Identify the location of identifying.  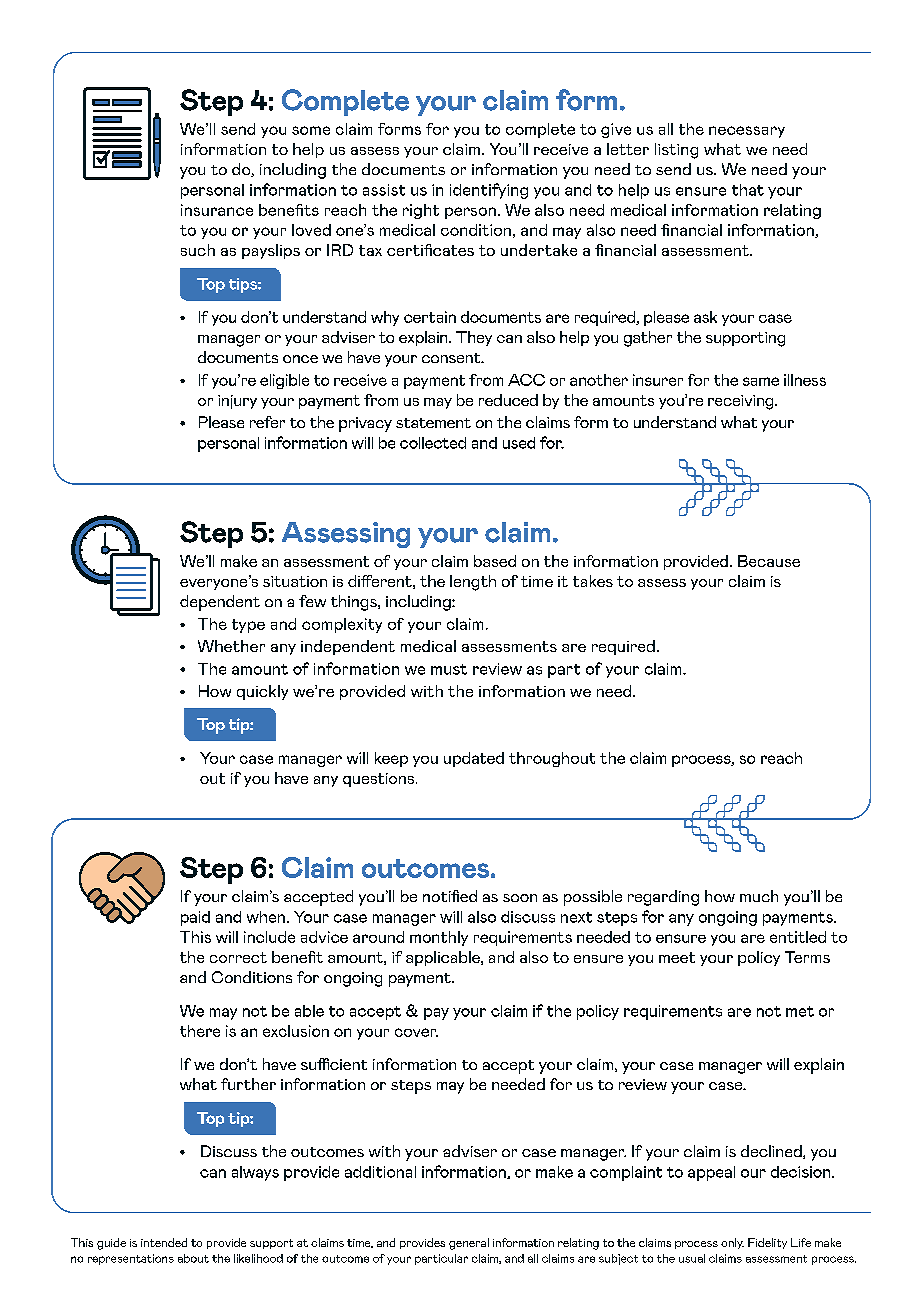
(489, 191).
